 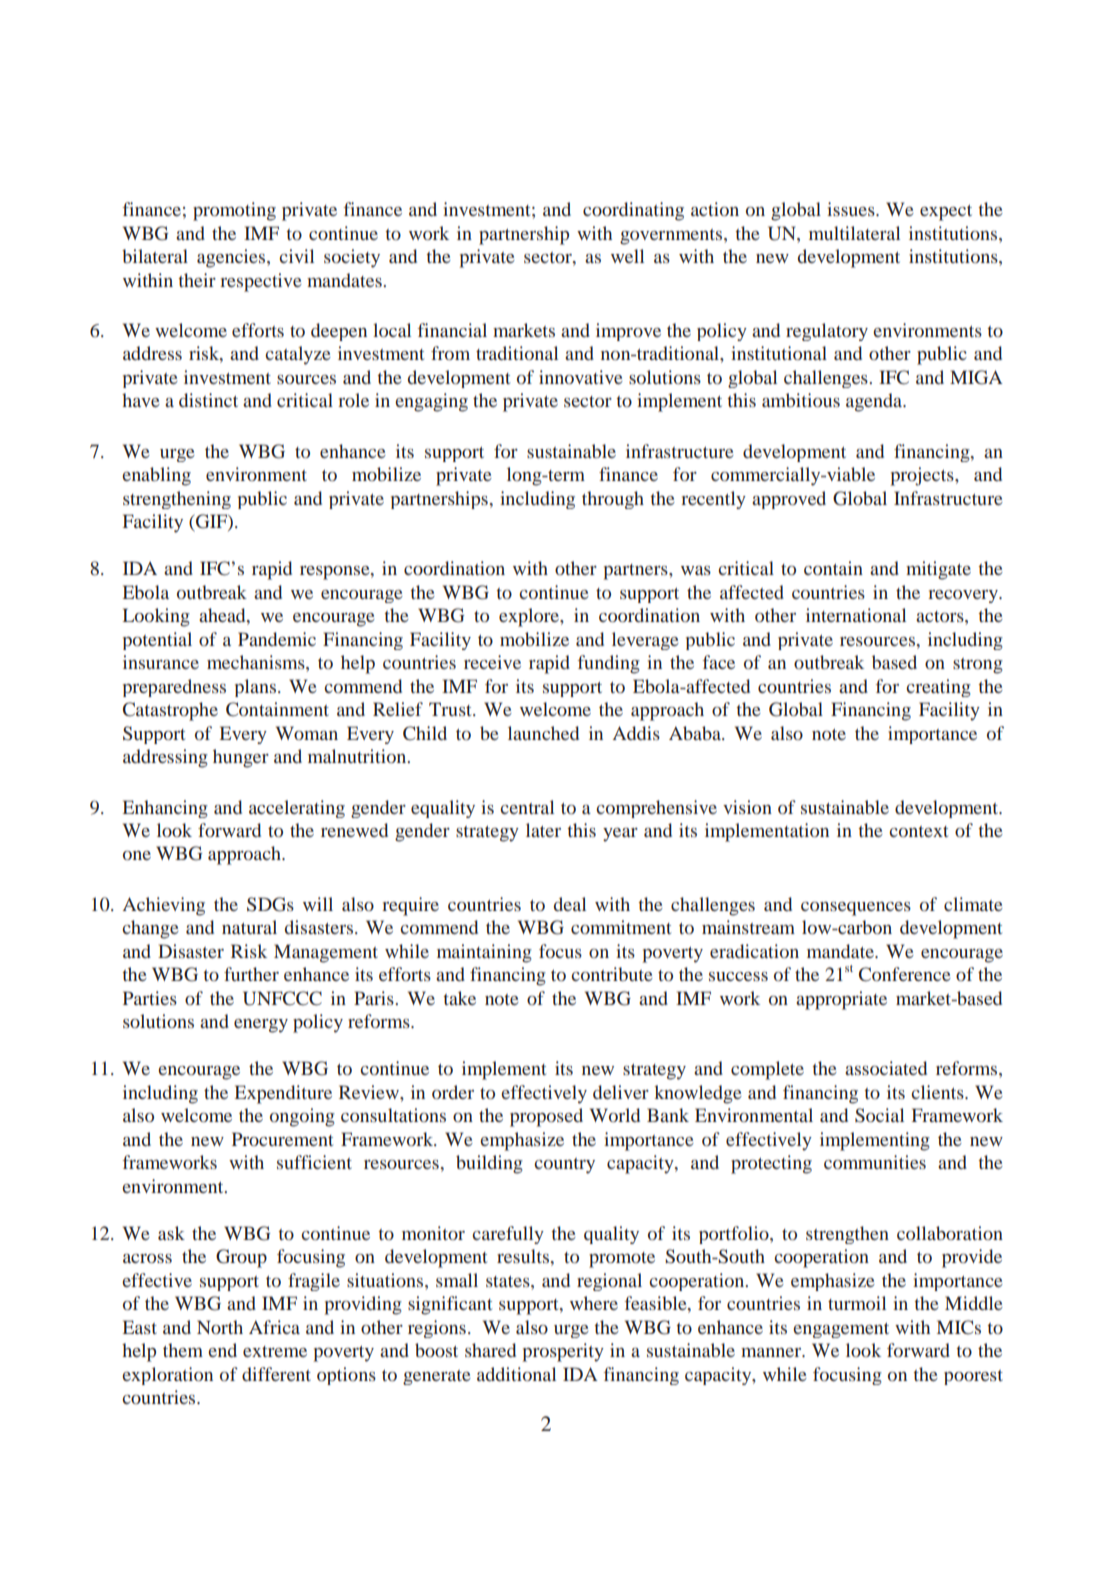 I want to click on well, so click(x=627, y=256).
